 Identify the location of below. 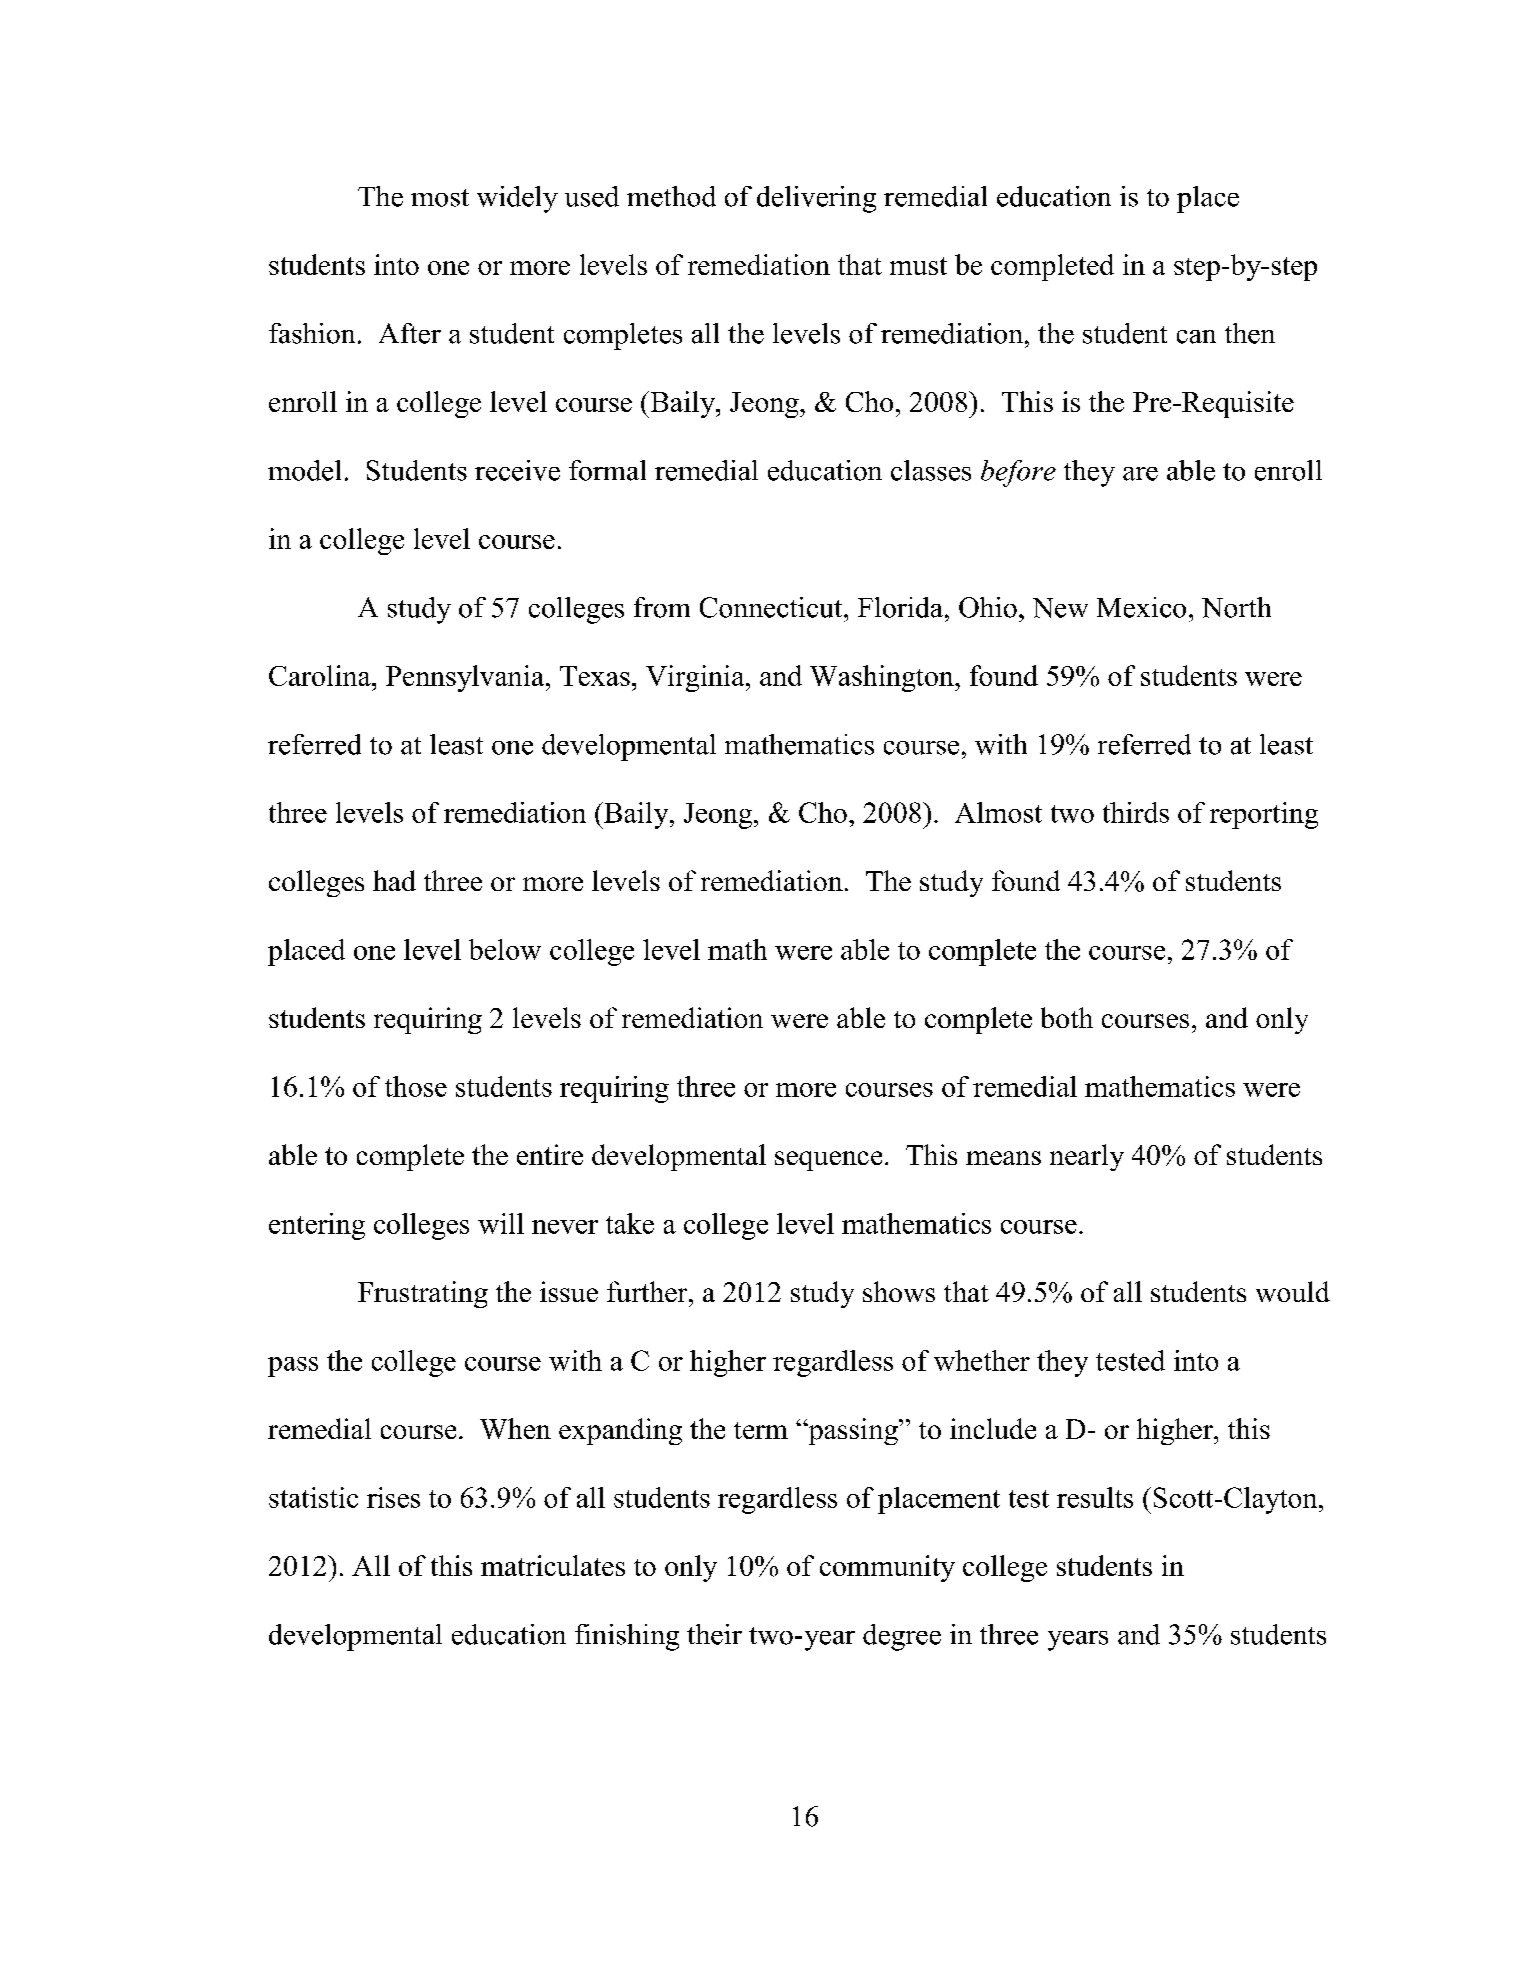
(505, 949).
